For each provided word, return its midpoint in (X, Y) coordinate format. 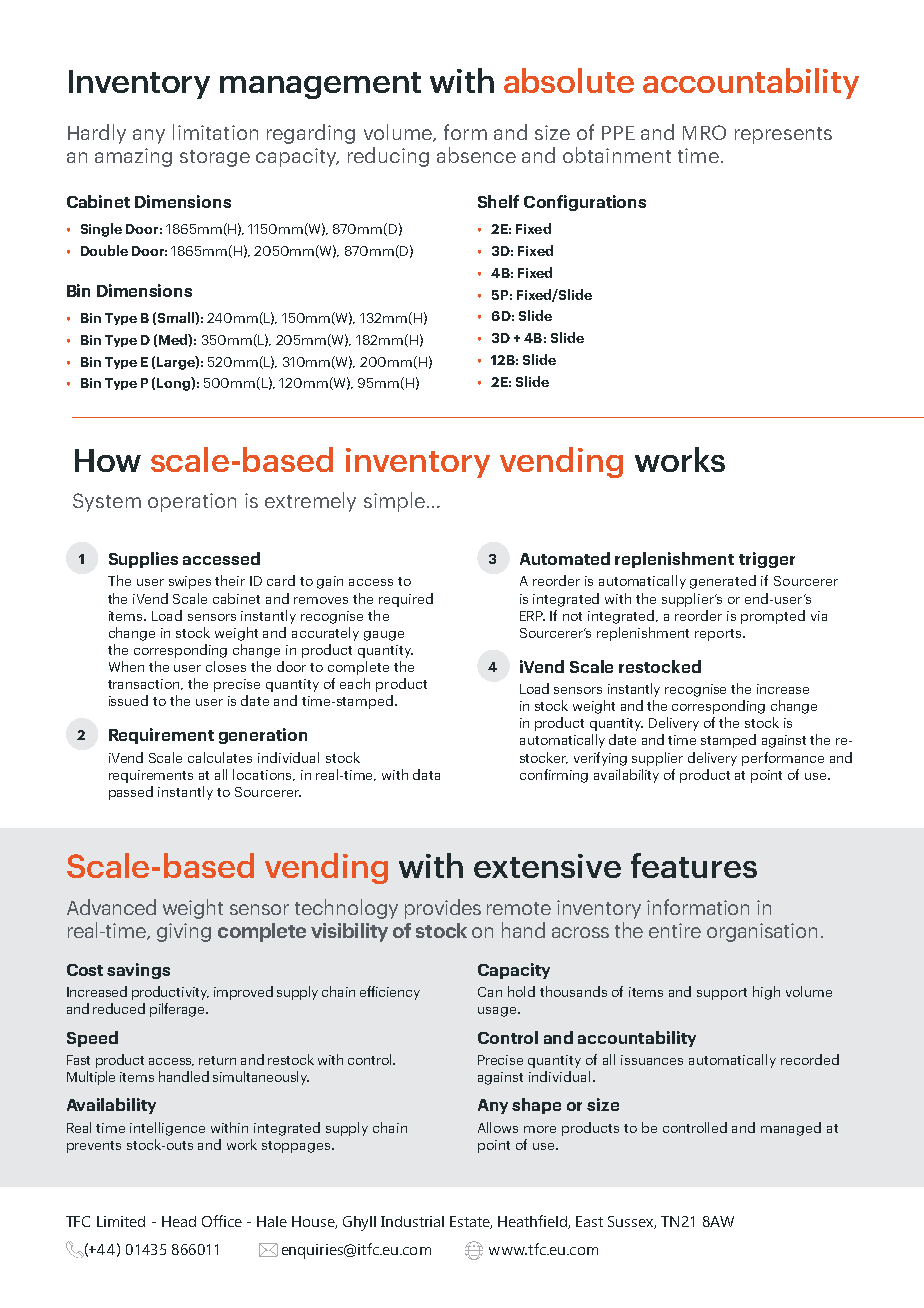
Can (490, 992)
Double (104, 250)
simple (394, 502)
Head (179, 1221)
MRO (704, 132)
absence (476, 155)
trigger (767, 560)
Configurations (585, 203)
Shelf (498, 201)
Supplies (143, 560)
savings (138, 971)
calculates (220, 757)
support (722, 994)
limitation (215, 132)
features (694, 865)
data (426, 774)
